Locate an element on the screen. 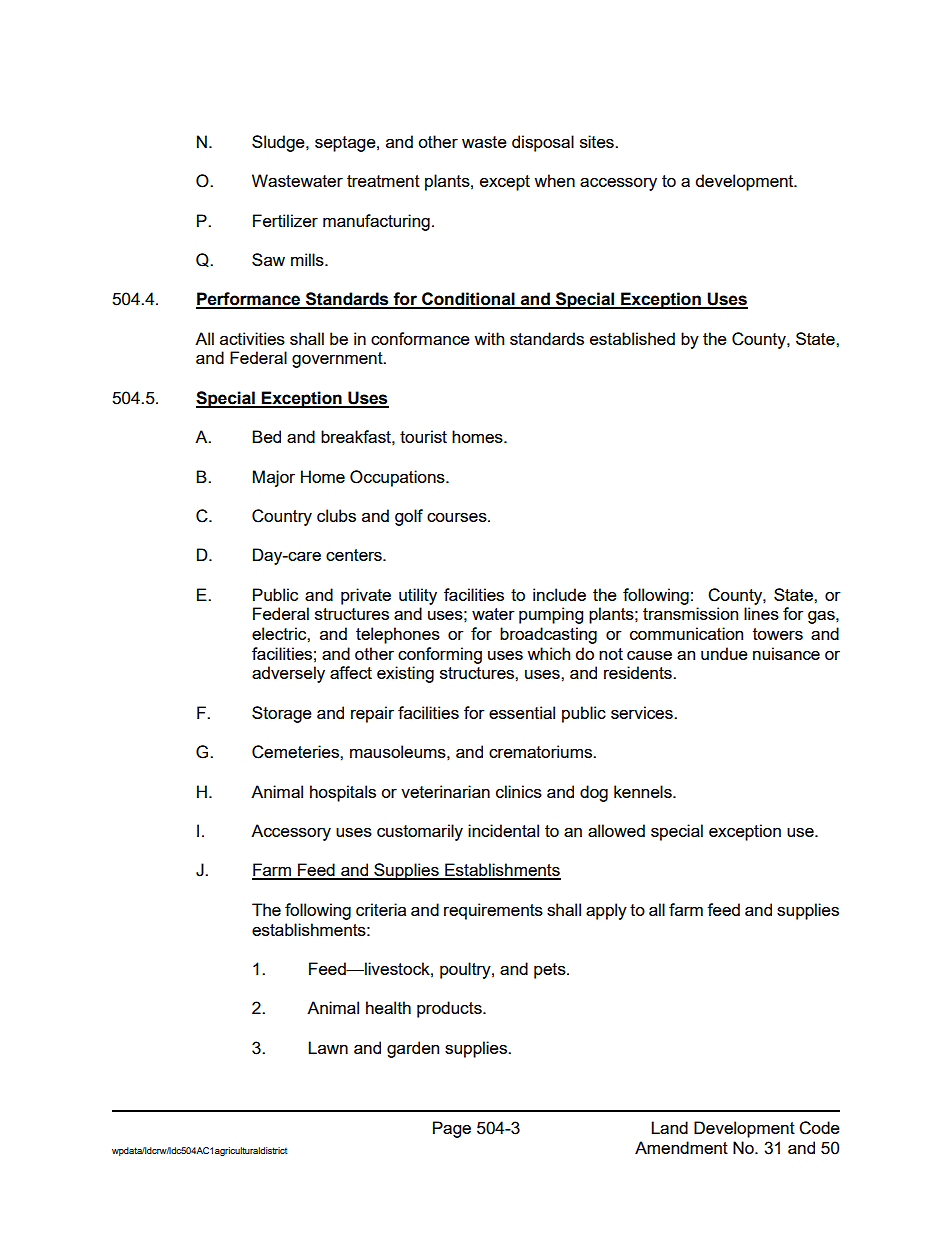 This screenshot has width=952, height=1233. clinics is located at coordinates (519, 791).
